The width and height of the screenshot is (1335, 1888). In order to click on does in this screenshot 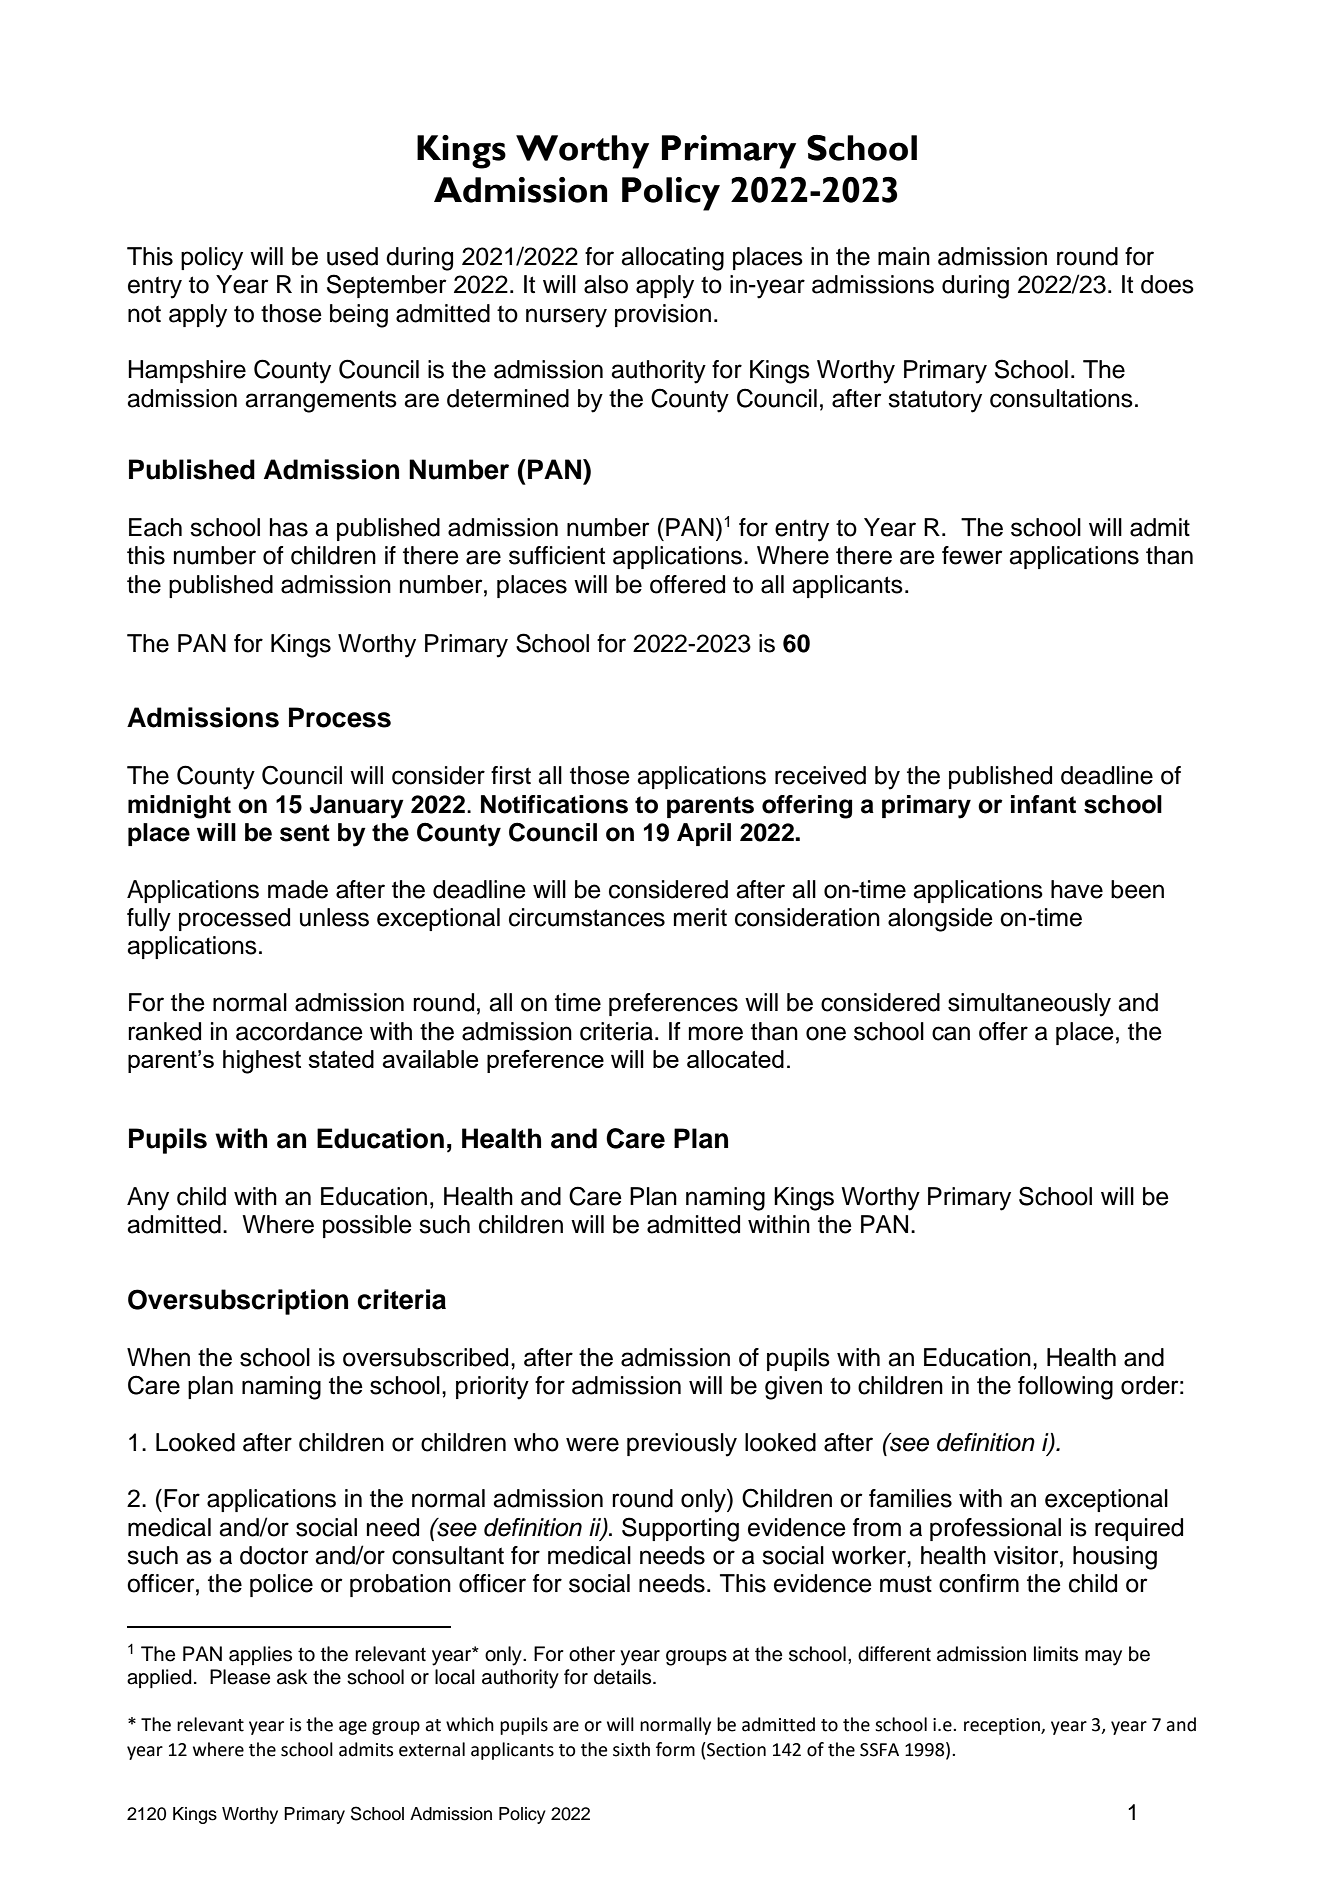, I will do `click(1167, 284)`.
